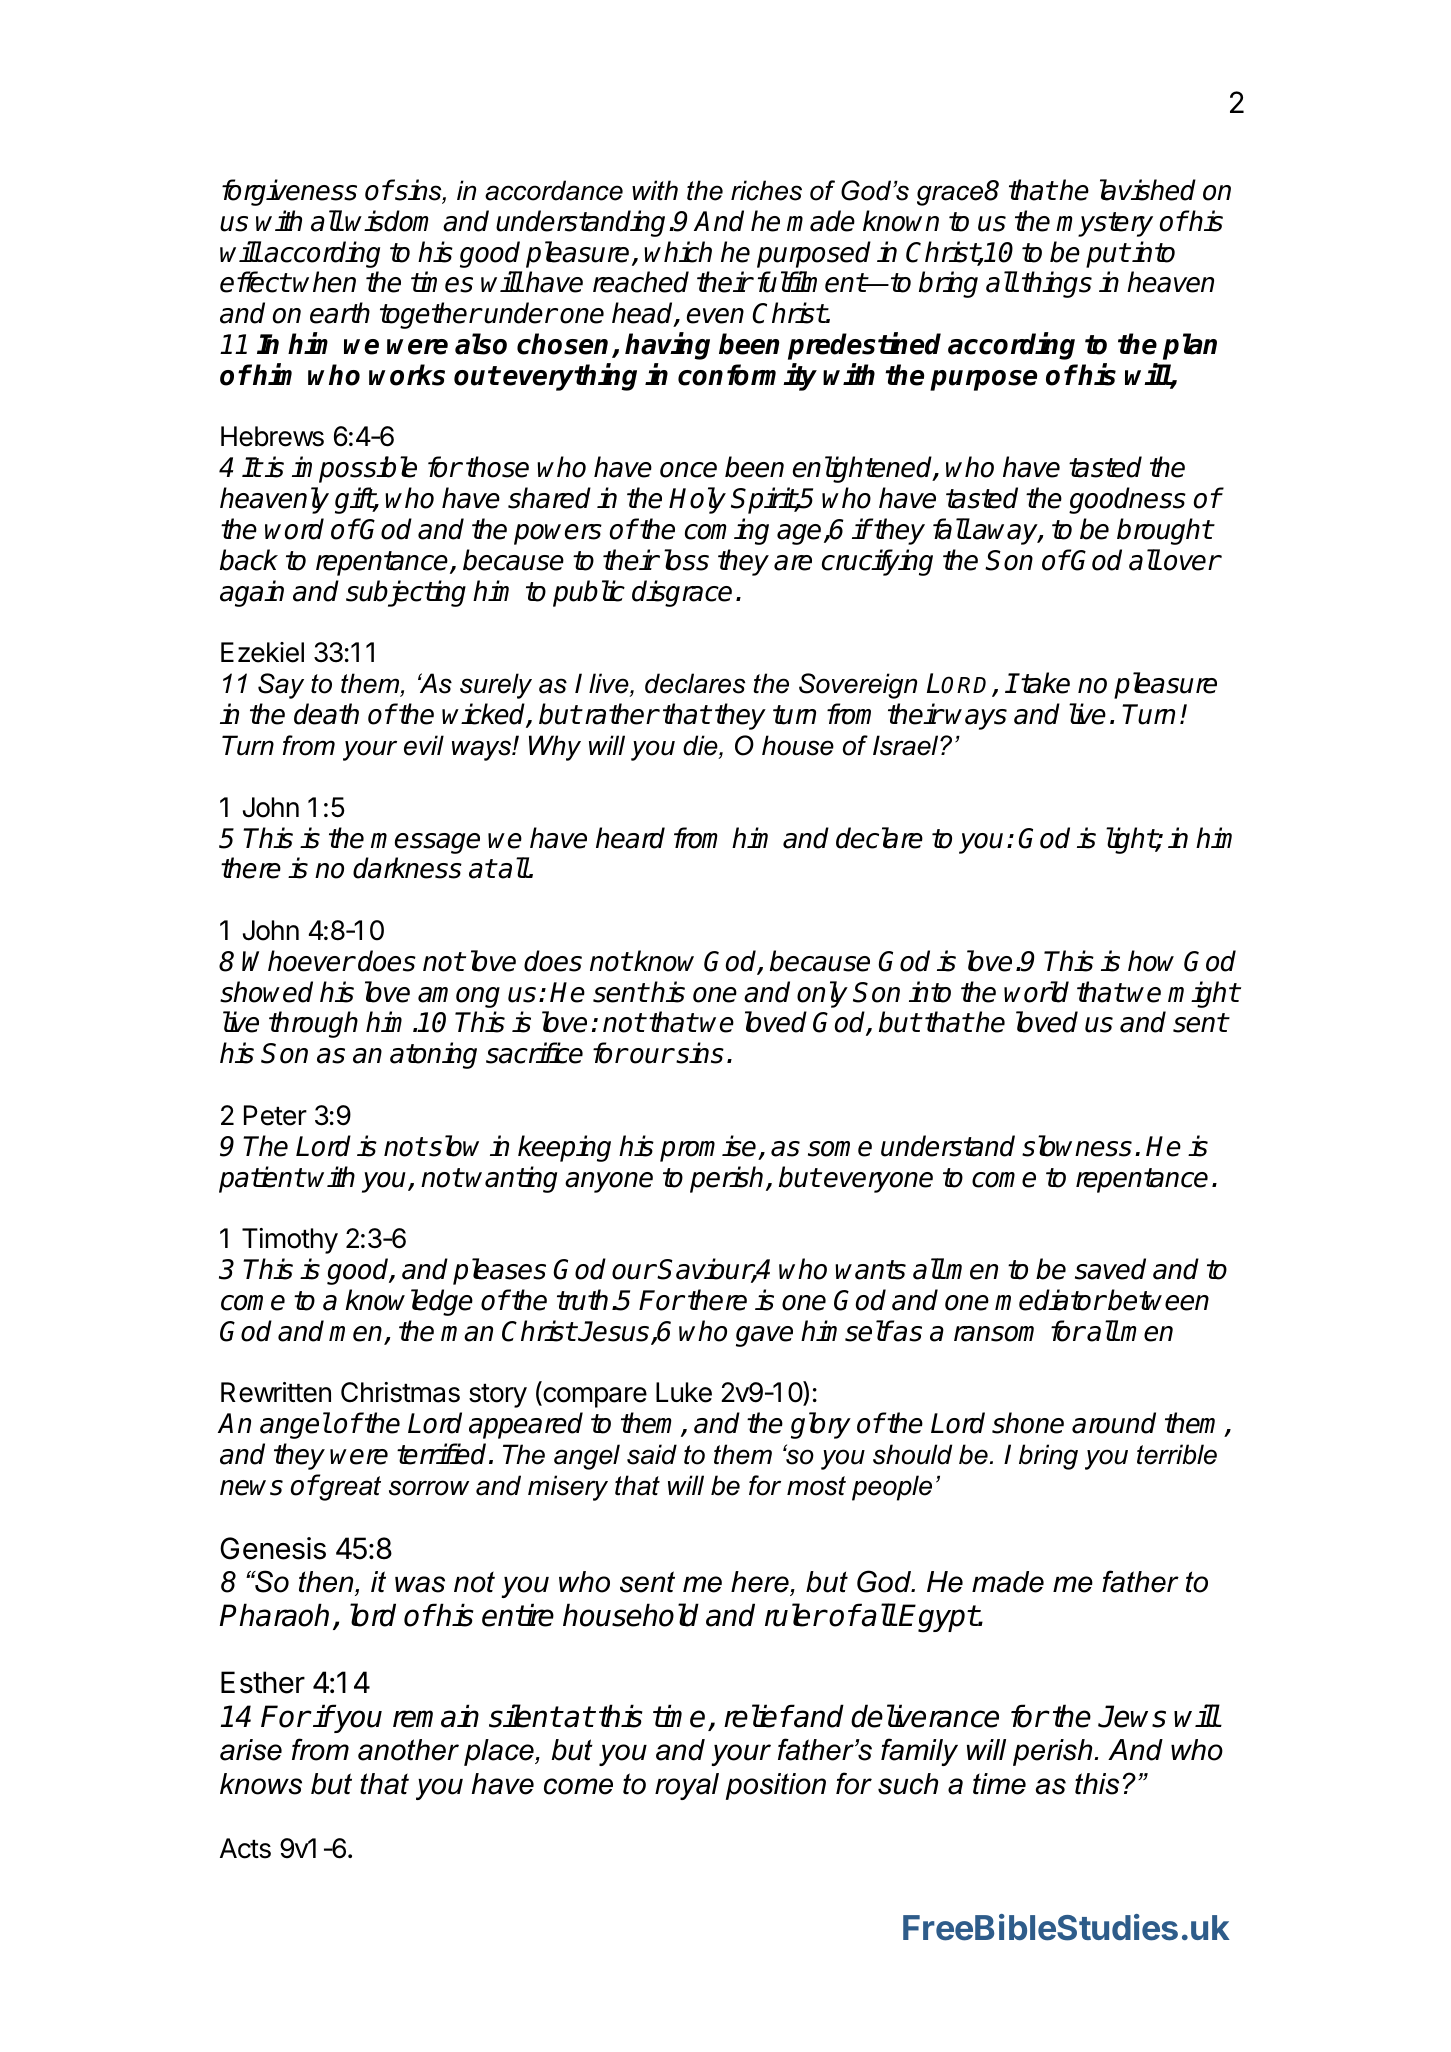 Image resolution: width=1451 pixels, height=2052 pixels. I want to click on only, so click(822, 994).
